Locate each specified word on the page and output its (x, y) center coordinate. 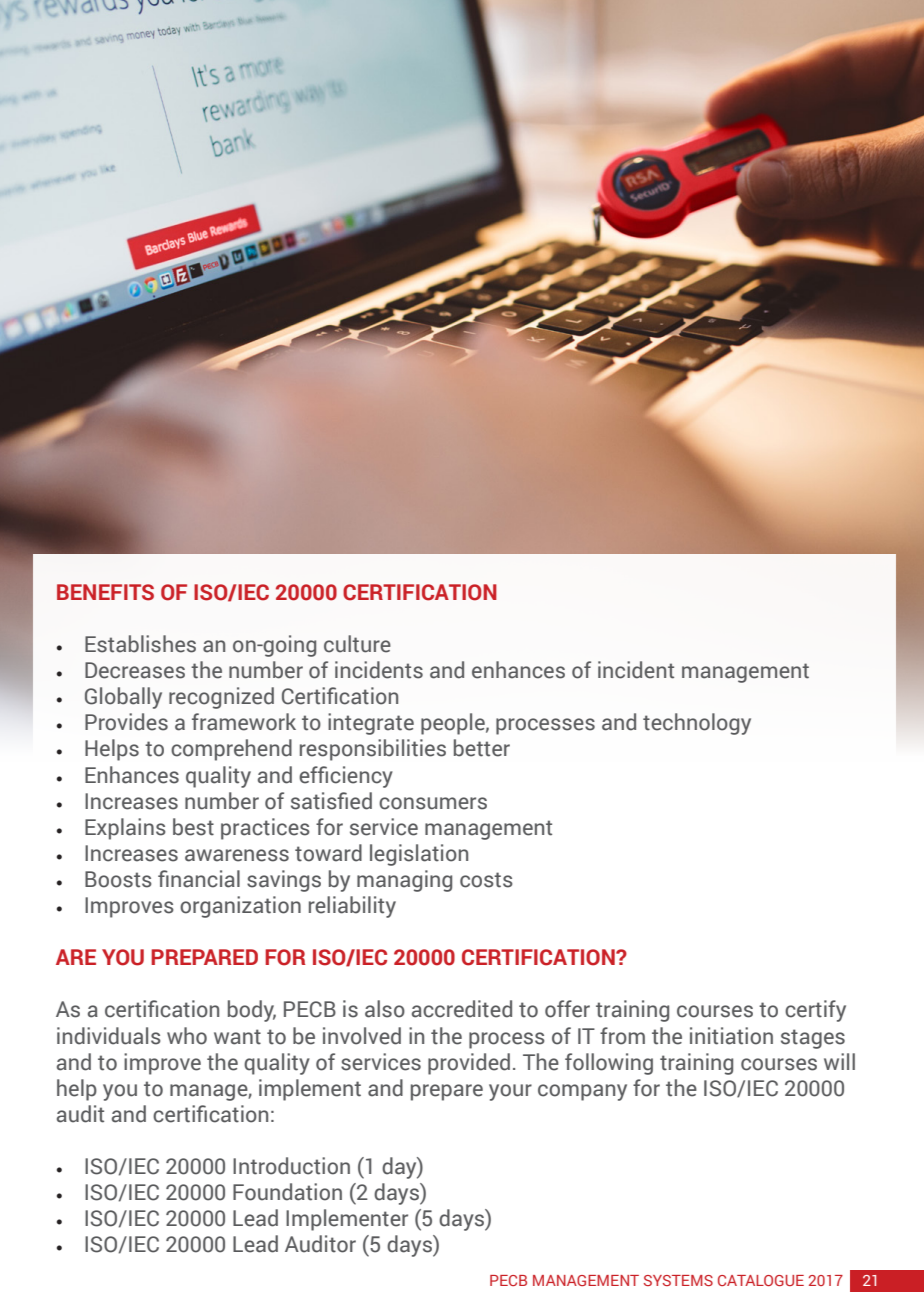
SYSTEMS (678, 1280)
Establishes (140, 644)
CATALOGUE (761, 1280)
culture (357, 644)
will (839, 1061)
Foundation (287, 1192)
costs (486, 880)
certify (815, 1011)
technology (697, 724)
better (482, 748)
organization (240, 907)
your (510, 1092)
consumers (433, 803)
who (187, 1036)
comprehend (231, 750)
